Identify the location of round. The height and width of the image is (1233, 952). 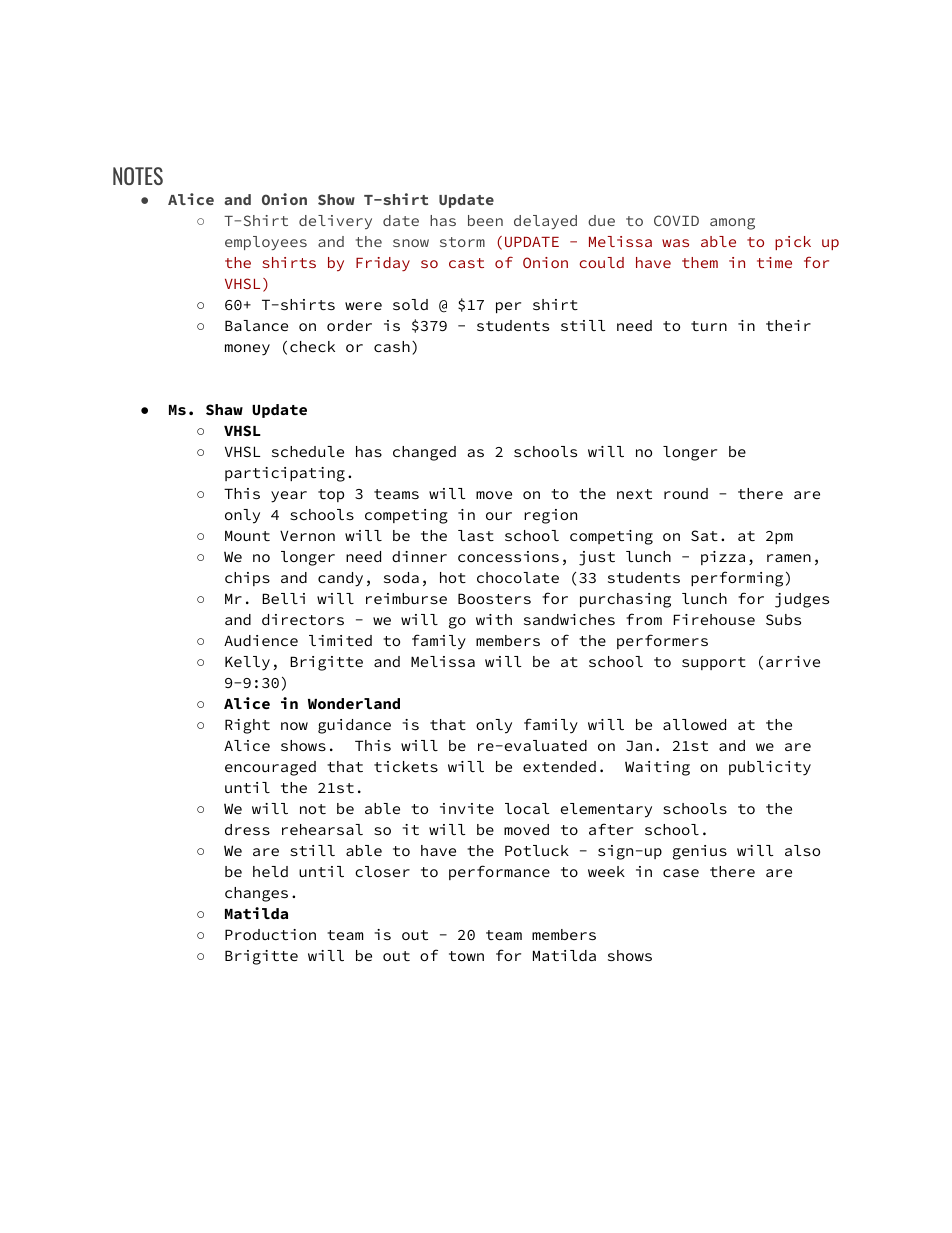
(686, 493).
